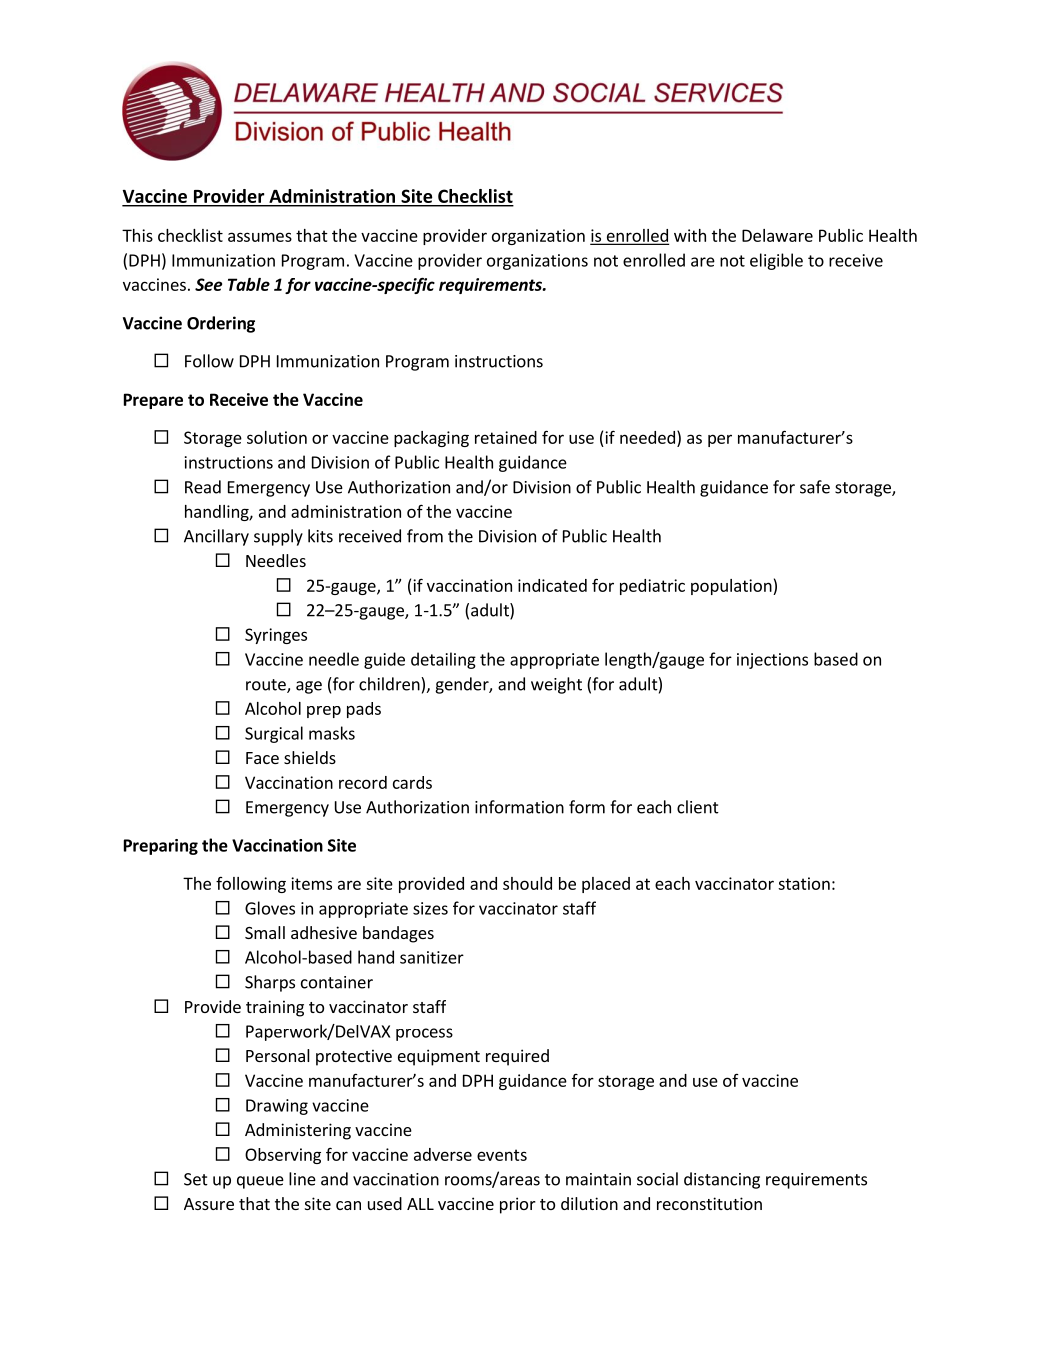 This screenshot has width=1040, height=1346. What do you see at coordinates (208, 284) in the screenshot?
I see `See` at bounding box center [208, 284].
